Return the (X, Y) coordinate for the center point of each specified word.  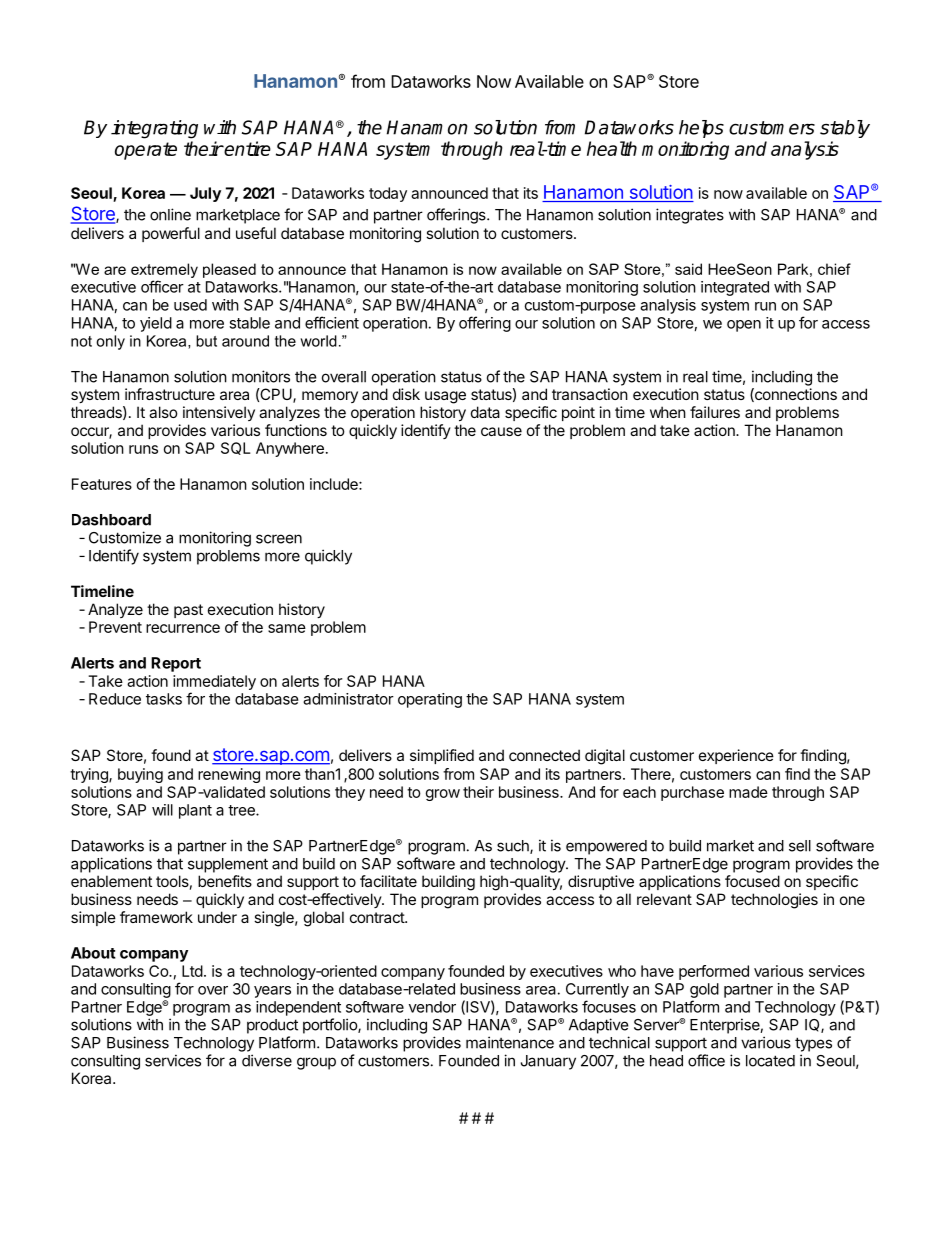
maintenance (510, 1042)
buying (140, 775)
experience (736, 756)
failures (715, 412)
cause (501, 431)
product (272, 1026)
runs (143, 449)
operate (146, 151)
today (388, 194)
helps (701, 129)
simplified (442, 756)
